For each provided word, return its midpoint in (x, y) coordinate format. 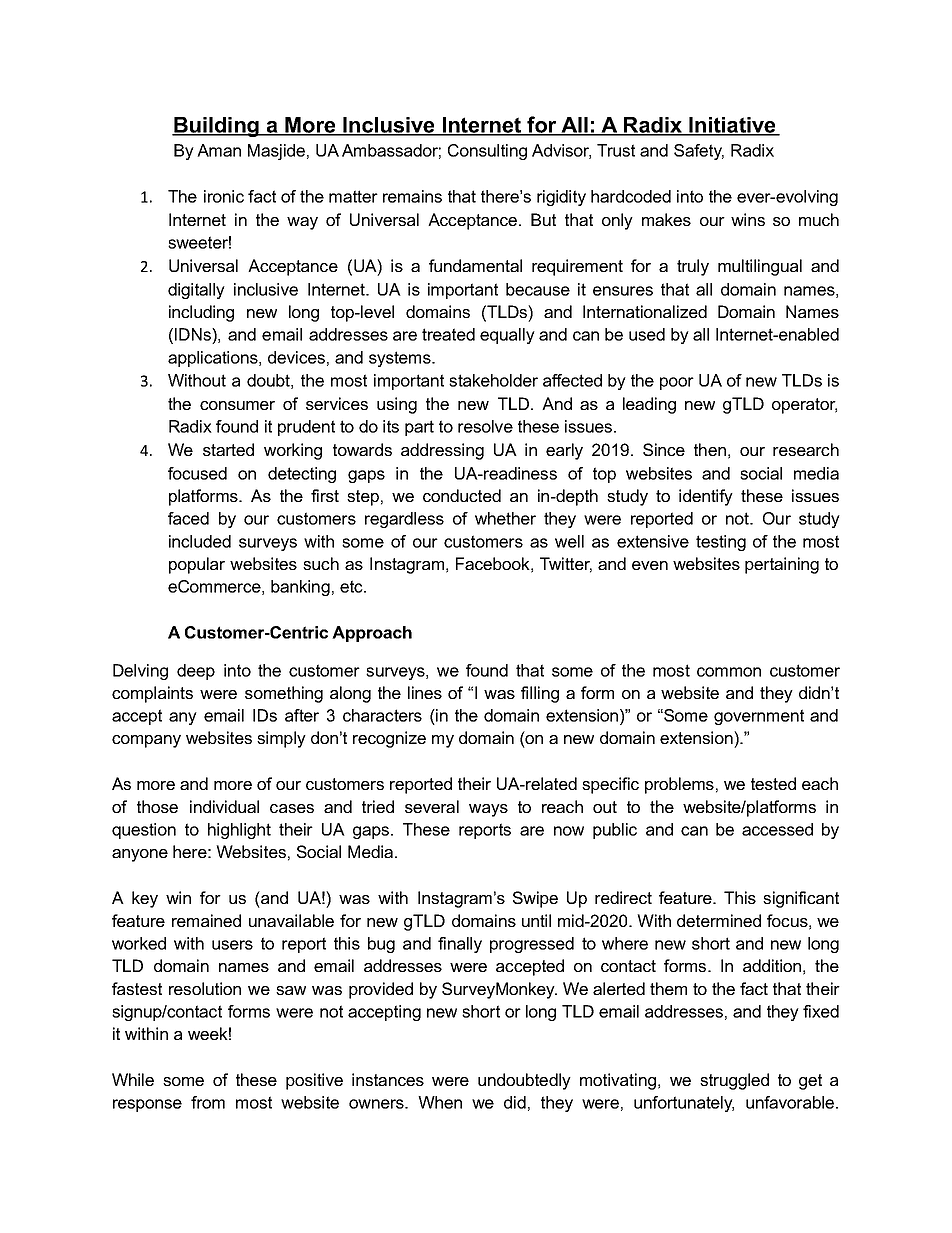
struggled (734, 1081)
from (208, 1102)
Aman (219, 150)
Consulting (487, 152)
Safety (699, 152)
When (440, 1102)
